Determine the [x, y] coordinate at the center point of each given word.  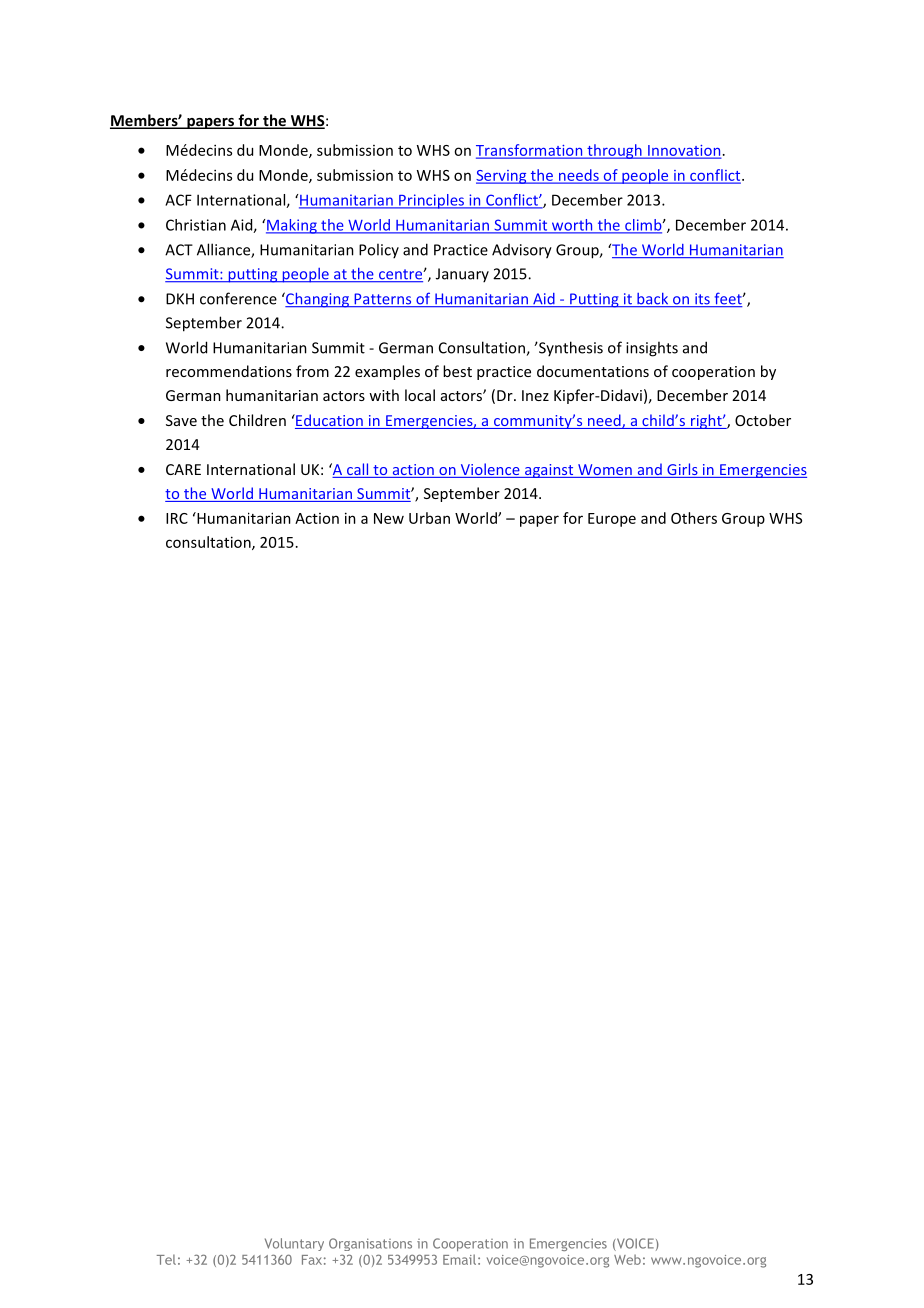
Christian [196, 225]
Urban [429, 518]
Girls [682, 470]
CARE [183, 469]
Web [627, 1259]
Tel [166, 1259]
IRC [177, 518]
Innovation [683, 151]
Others [694, 518]
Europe [612, 520]
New [389, 518]
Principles [432, 201]
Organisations [370, 1244]
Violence [490, 470]
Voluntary [294, 1244]
